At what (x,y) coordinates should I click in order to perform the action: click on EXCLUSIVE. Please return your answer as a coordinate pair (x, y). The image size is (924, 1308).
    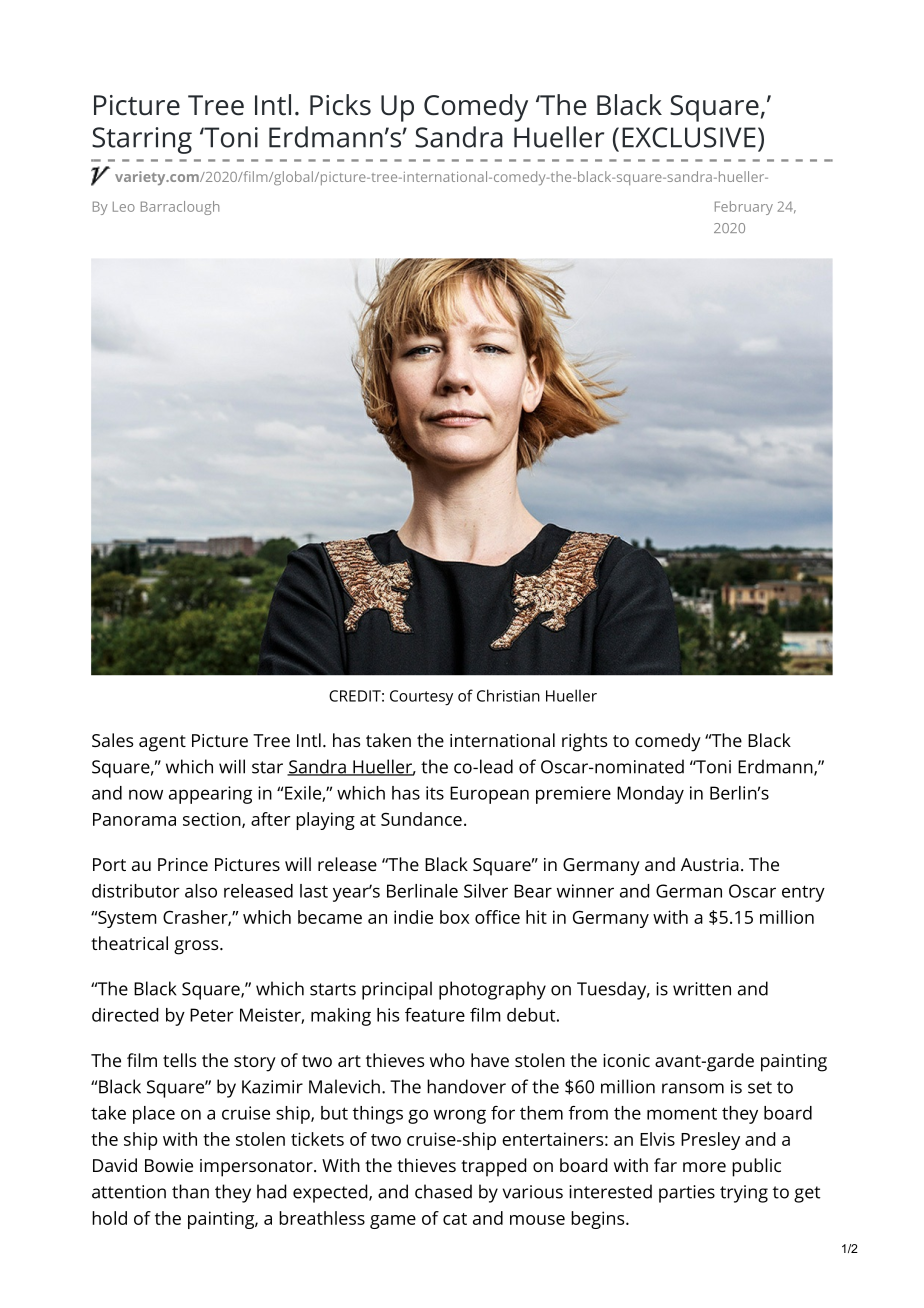
    Looking at the image, I should click on (689, 137).
